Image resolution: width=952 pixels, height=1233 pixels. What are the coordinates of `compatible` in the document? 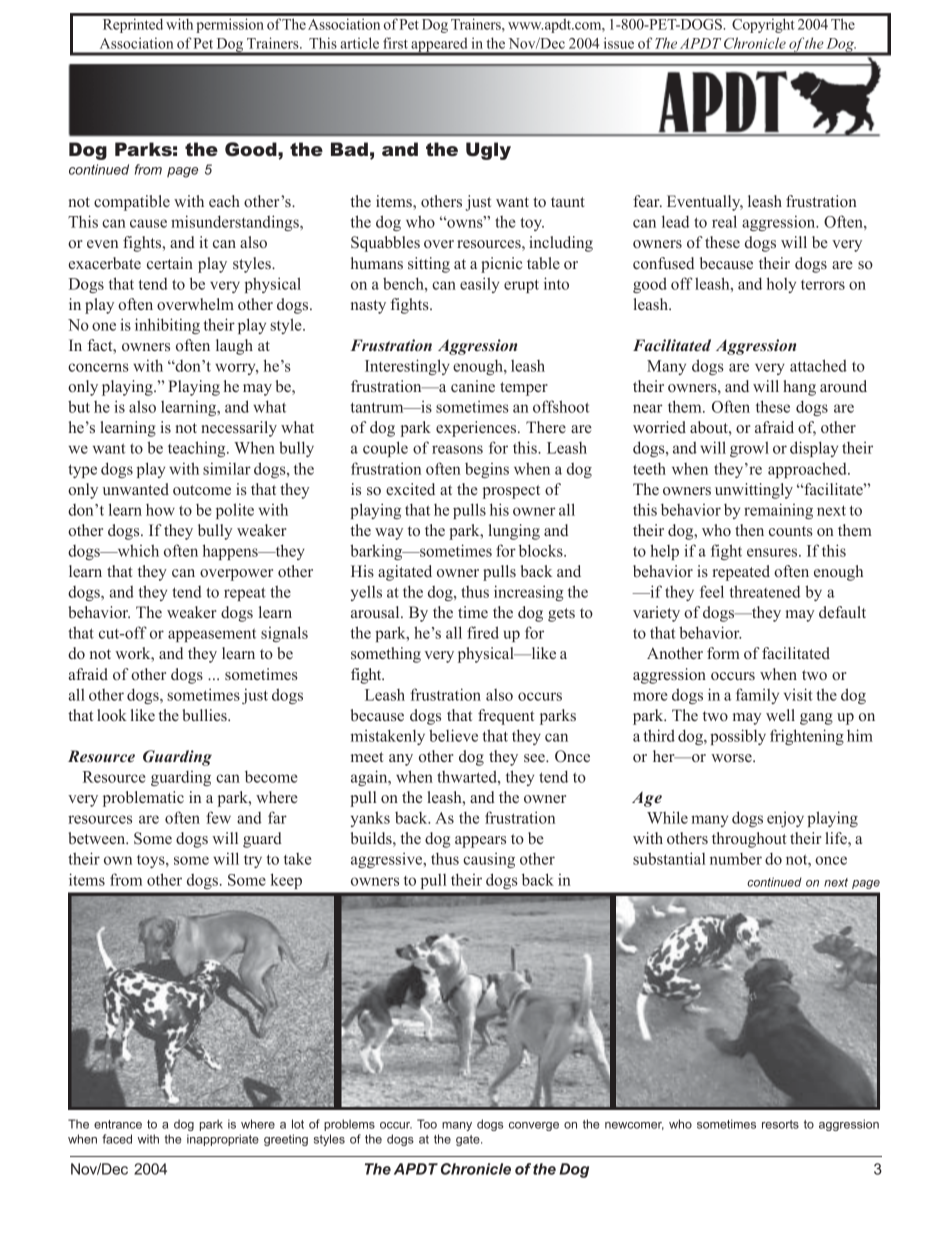 It's located at (132, 203).
